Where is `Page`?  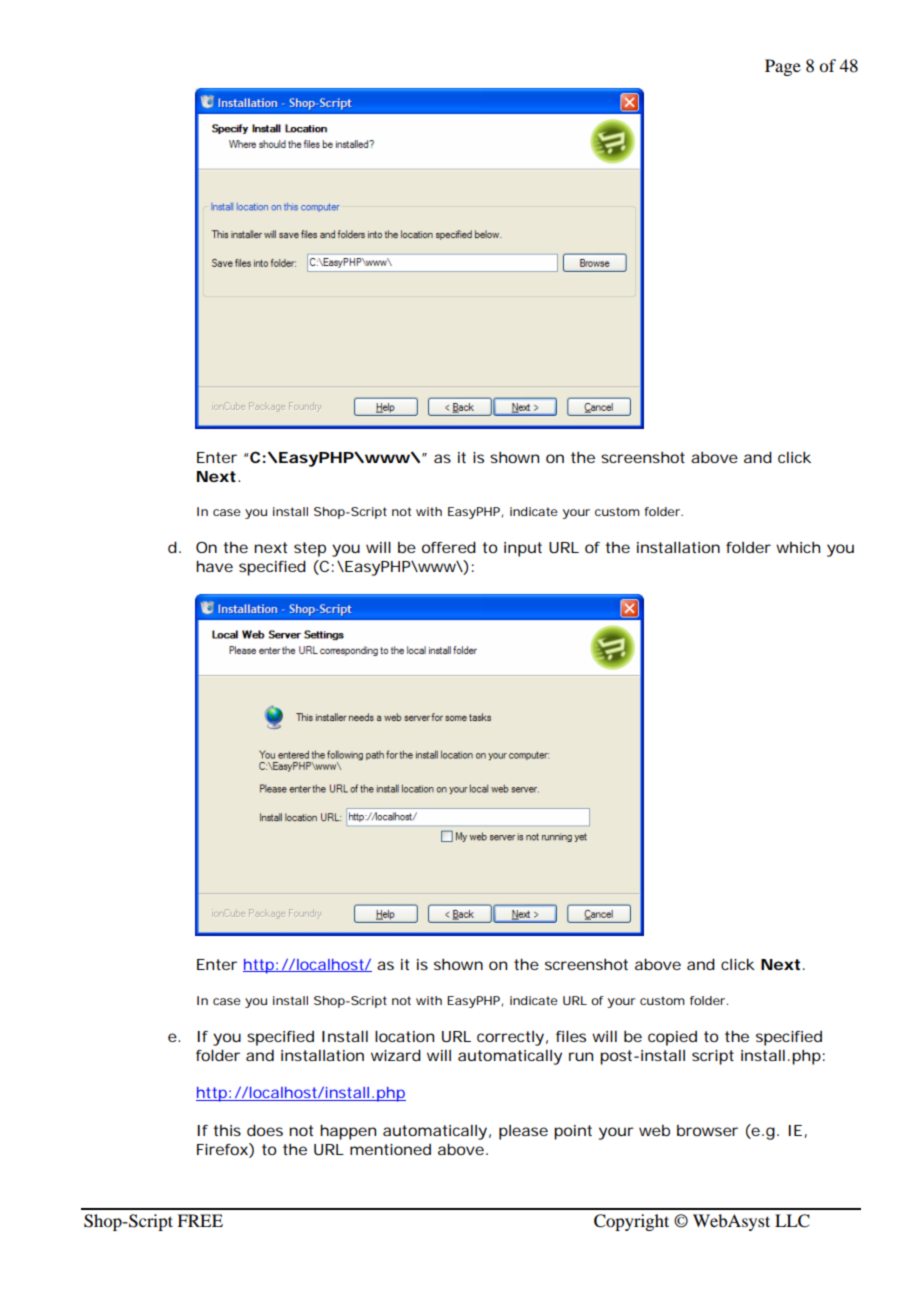
Page is located at coordinates (783, 67).
